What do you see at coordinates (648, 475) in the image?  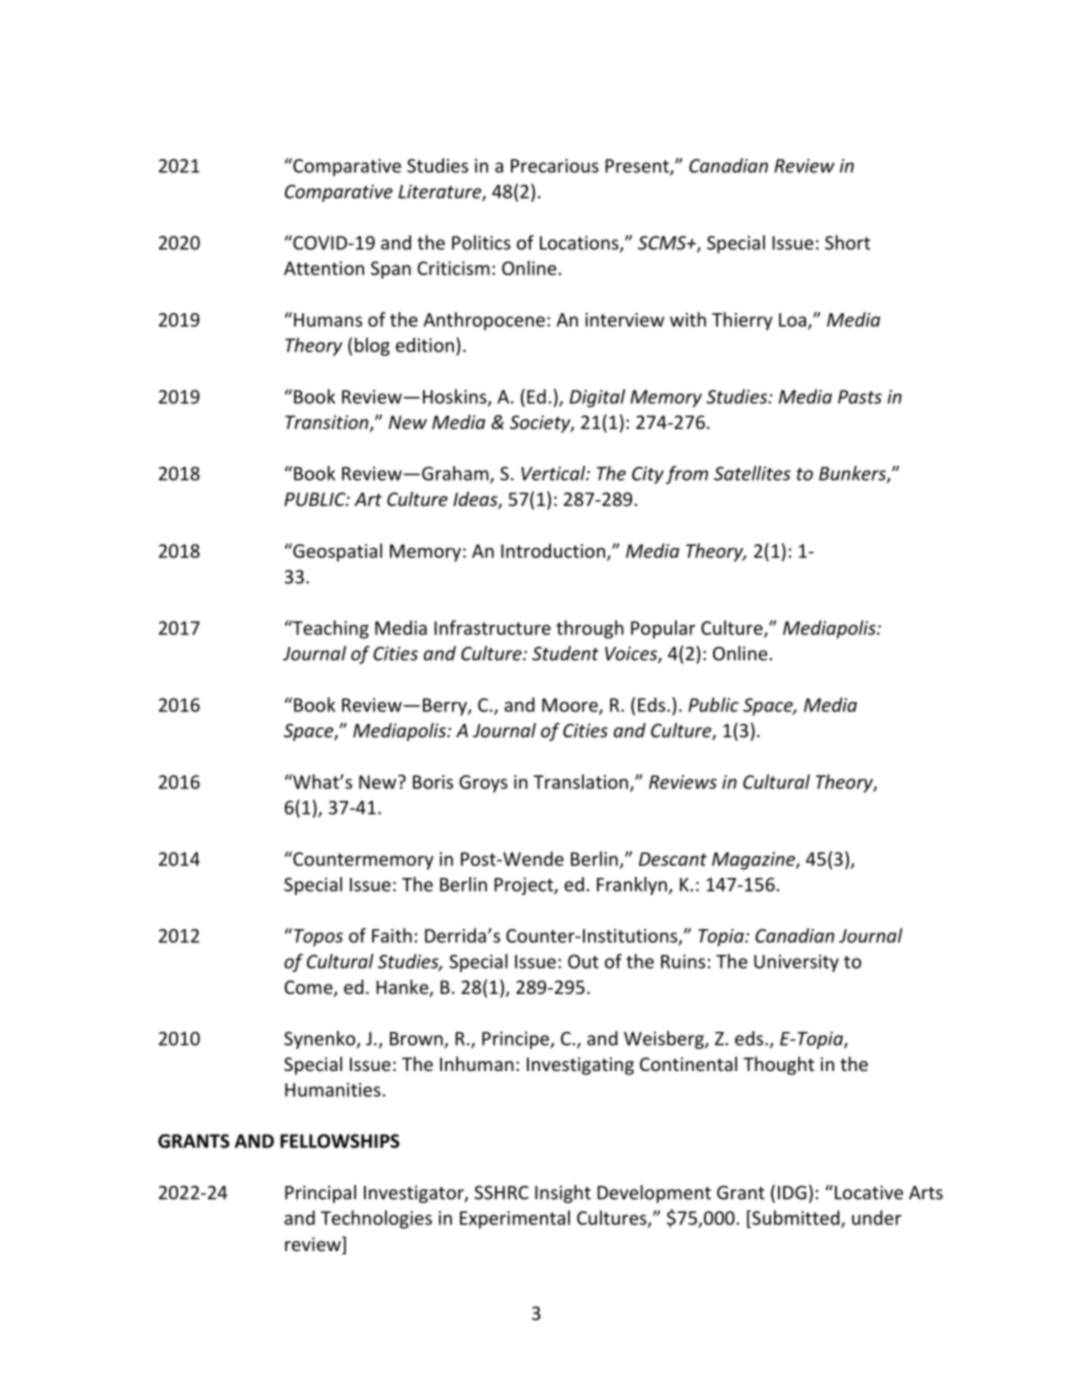 I see `City` at bounding box center [648, 475].
